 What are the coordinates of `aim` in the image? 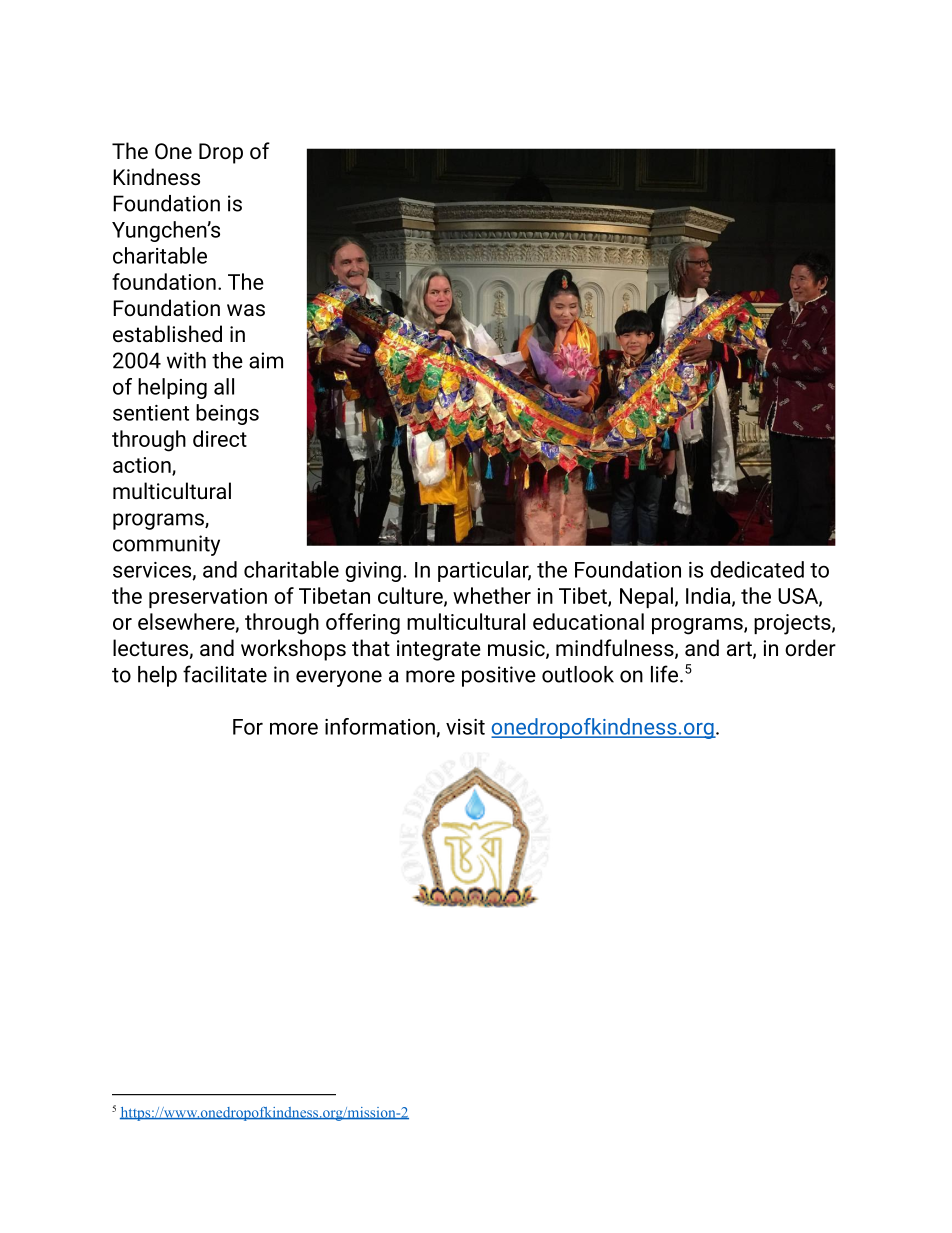 It's located at (266, 360).
